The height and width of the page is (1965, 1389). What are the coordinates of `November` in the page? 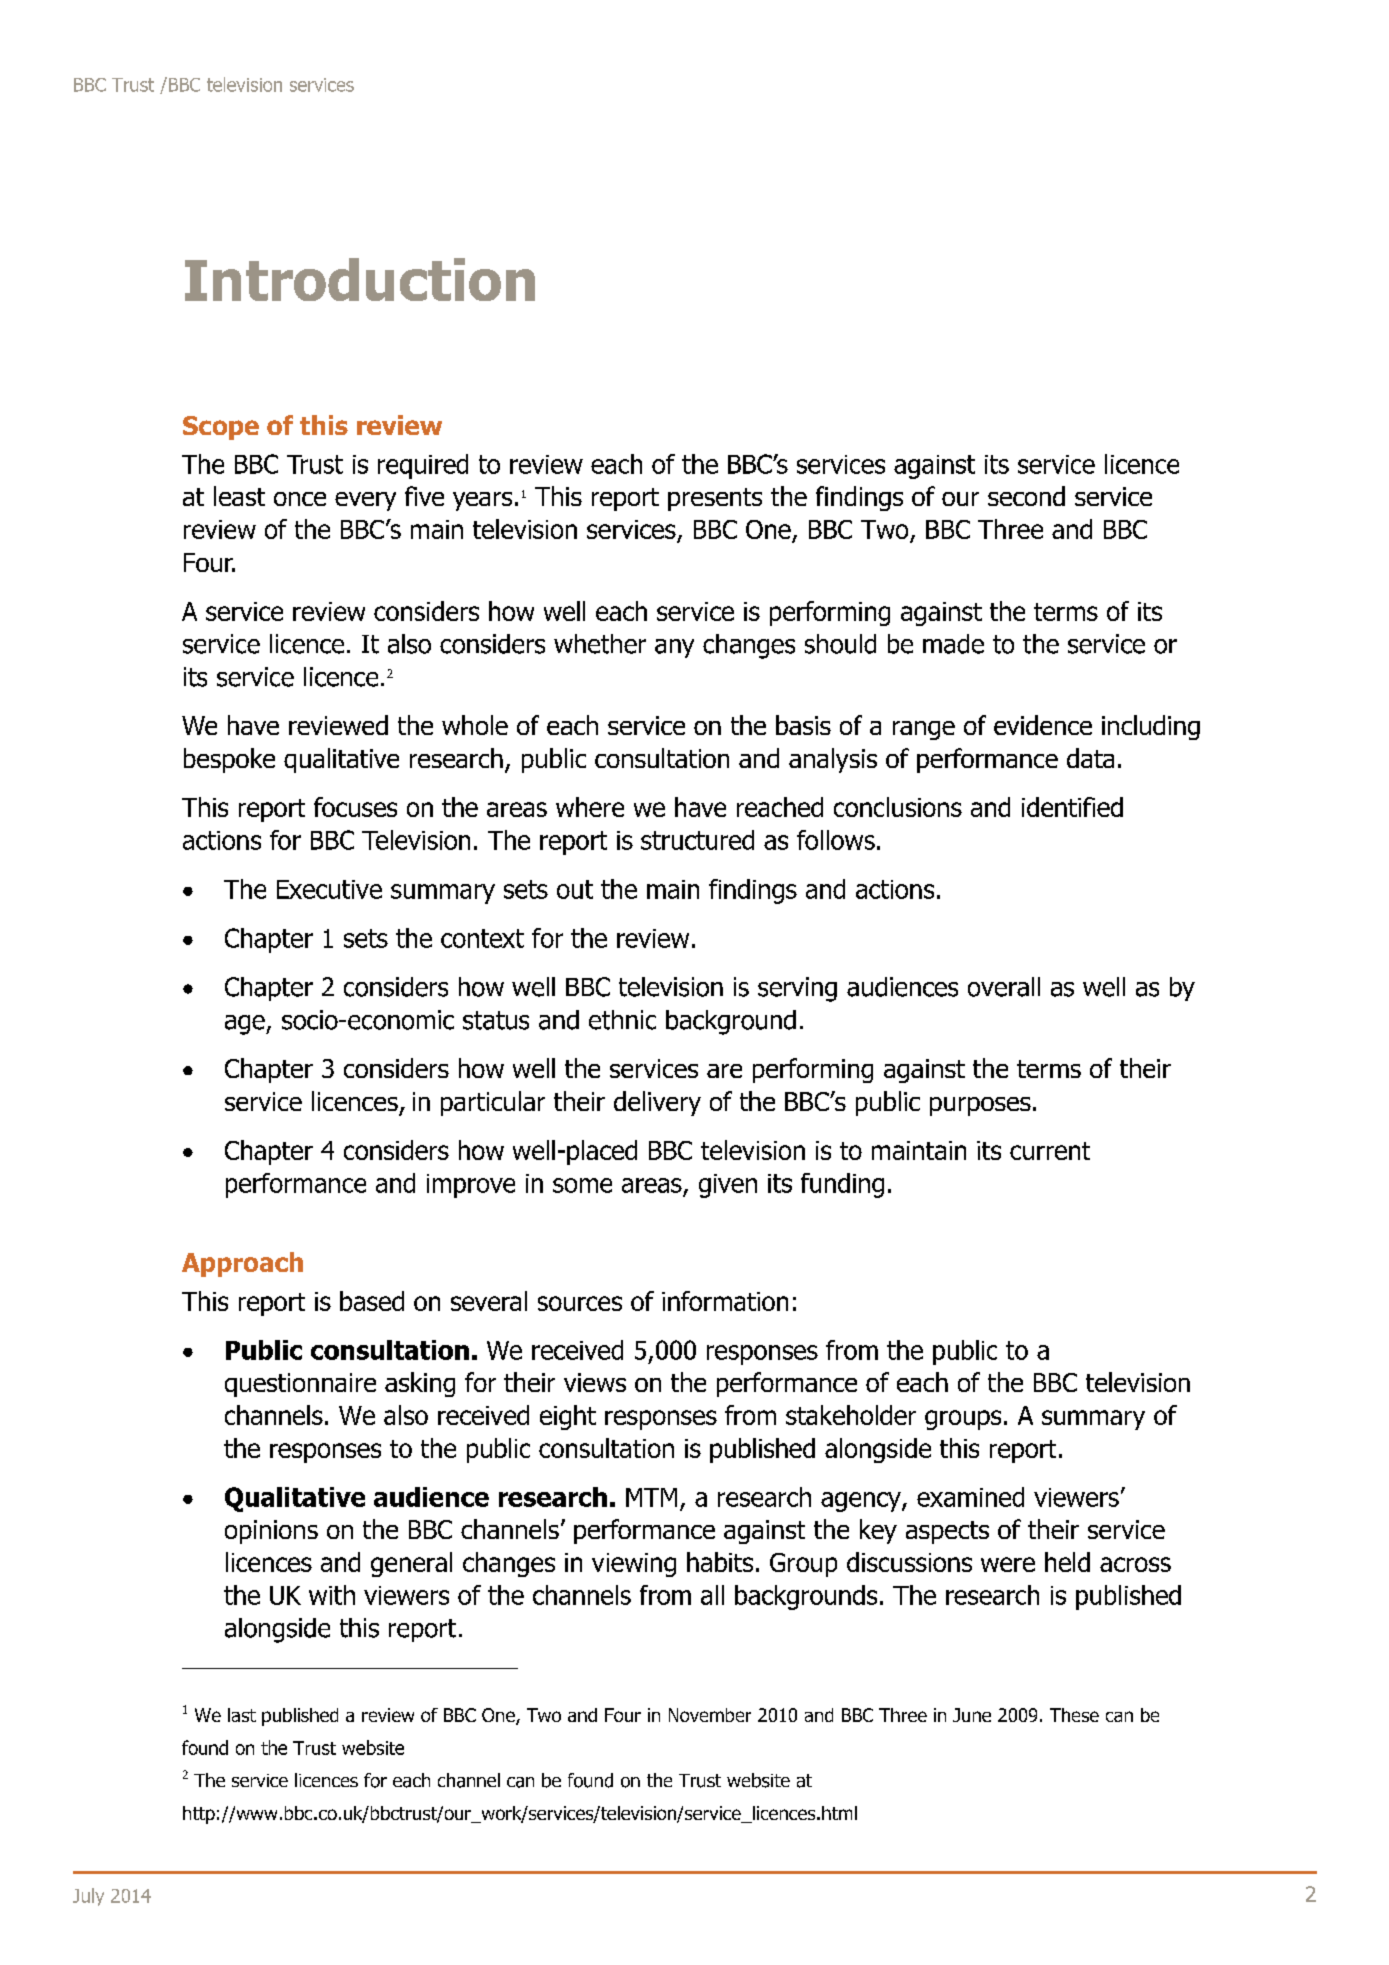 It's located at (710, 1715).
